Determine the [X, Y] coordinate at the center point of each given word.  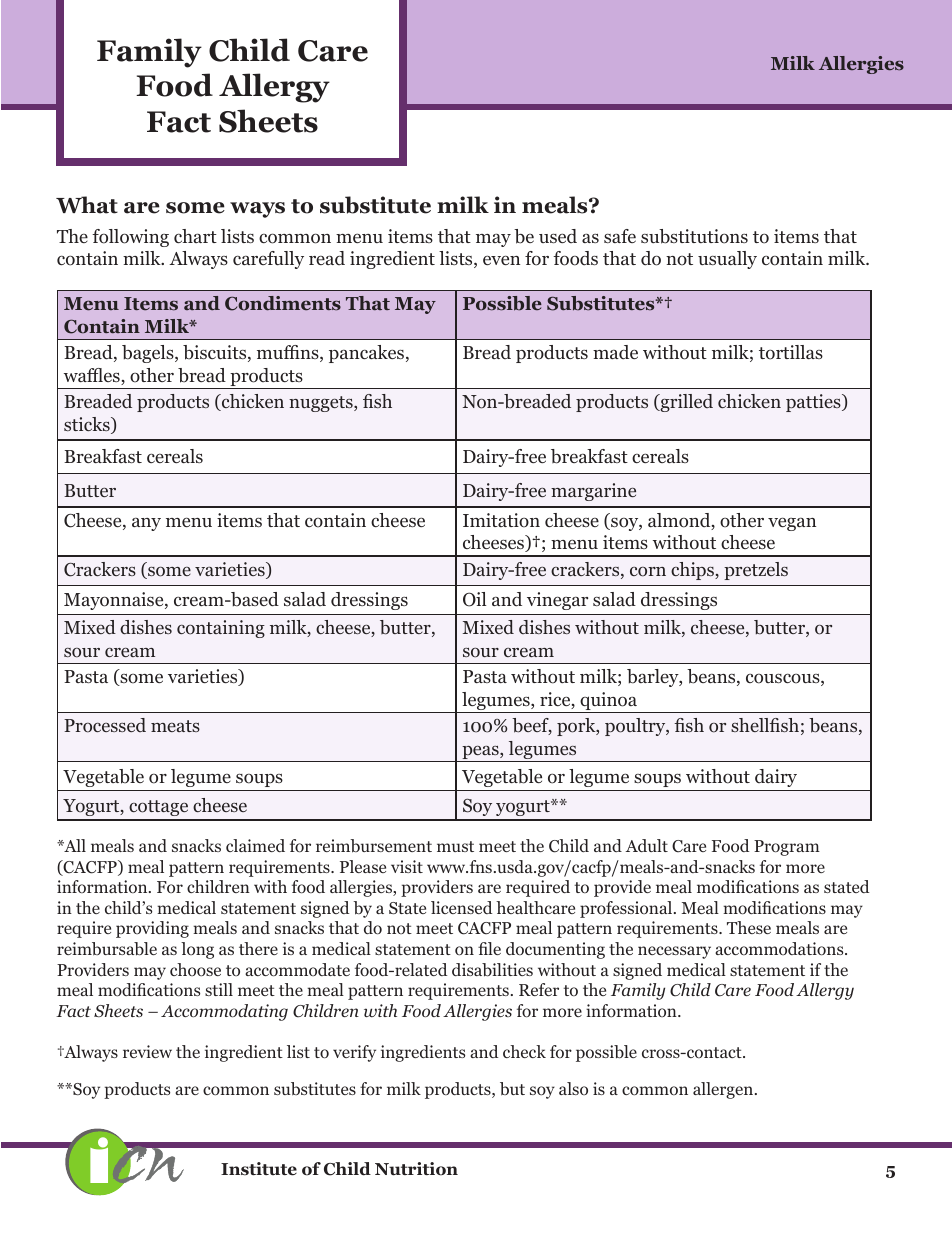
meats [175, 726]
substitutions [694, 236]
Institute [259, 1169]
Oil [475, 599]
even [501, 260]
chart [195, 236]
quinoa [608, 702]
